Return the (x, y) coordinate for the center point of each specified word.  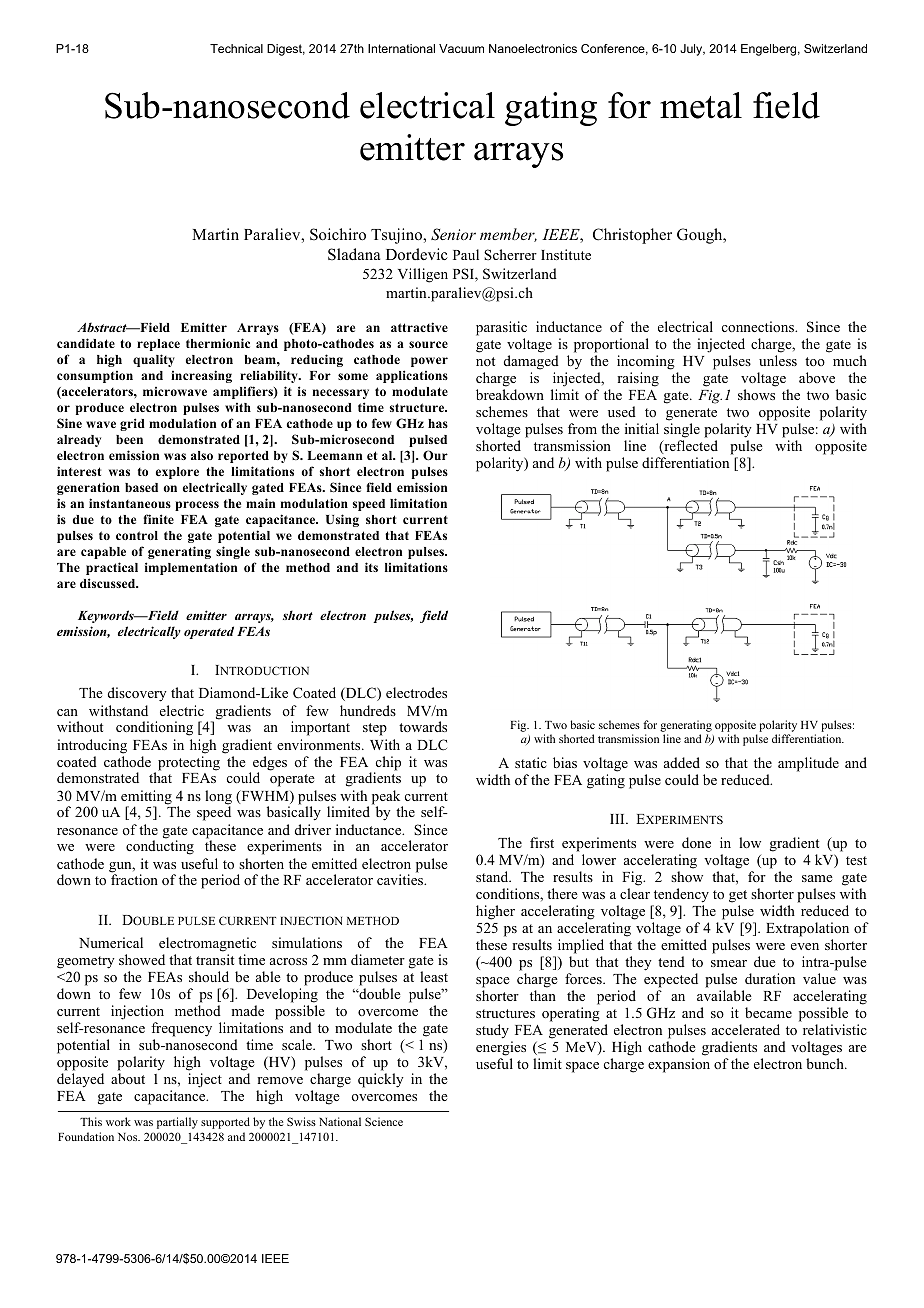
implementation (191, 568)
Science (384, 1121)
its (371, 567)
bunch (826, 1063)
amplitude (808, 764)
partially (177, 1123)
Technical (236, 48)
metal (701, 105)
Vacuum (461, 48)
